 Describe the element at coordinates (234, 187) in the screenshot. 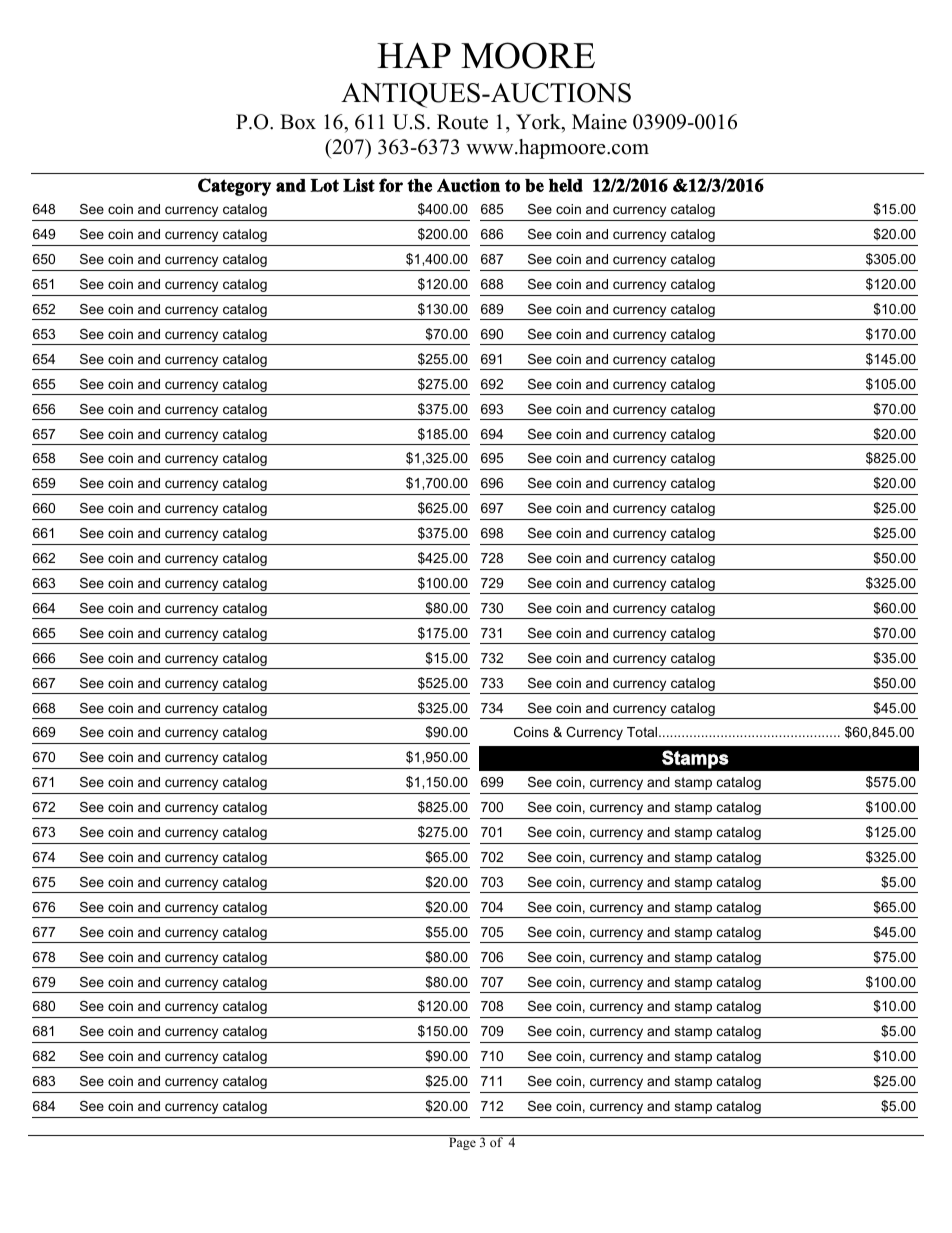

I see `Category` at that location.
